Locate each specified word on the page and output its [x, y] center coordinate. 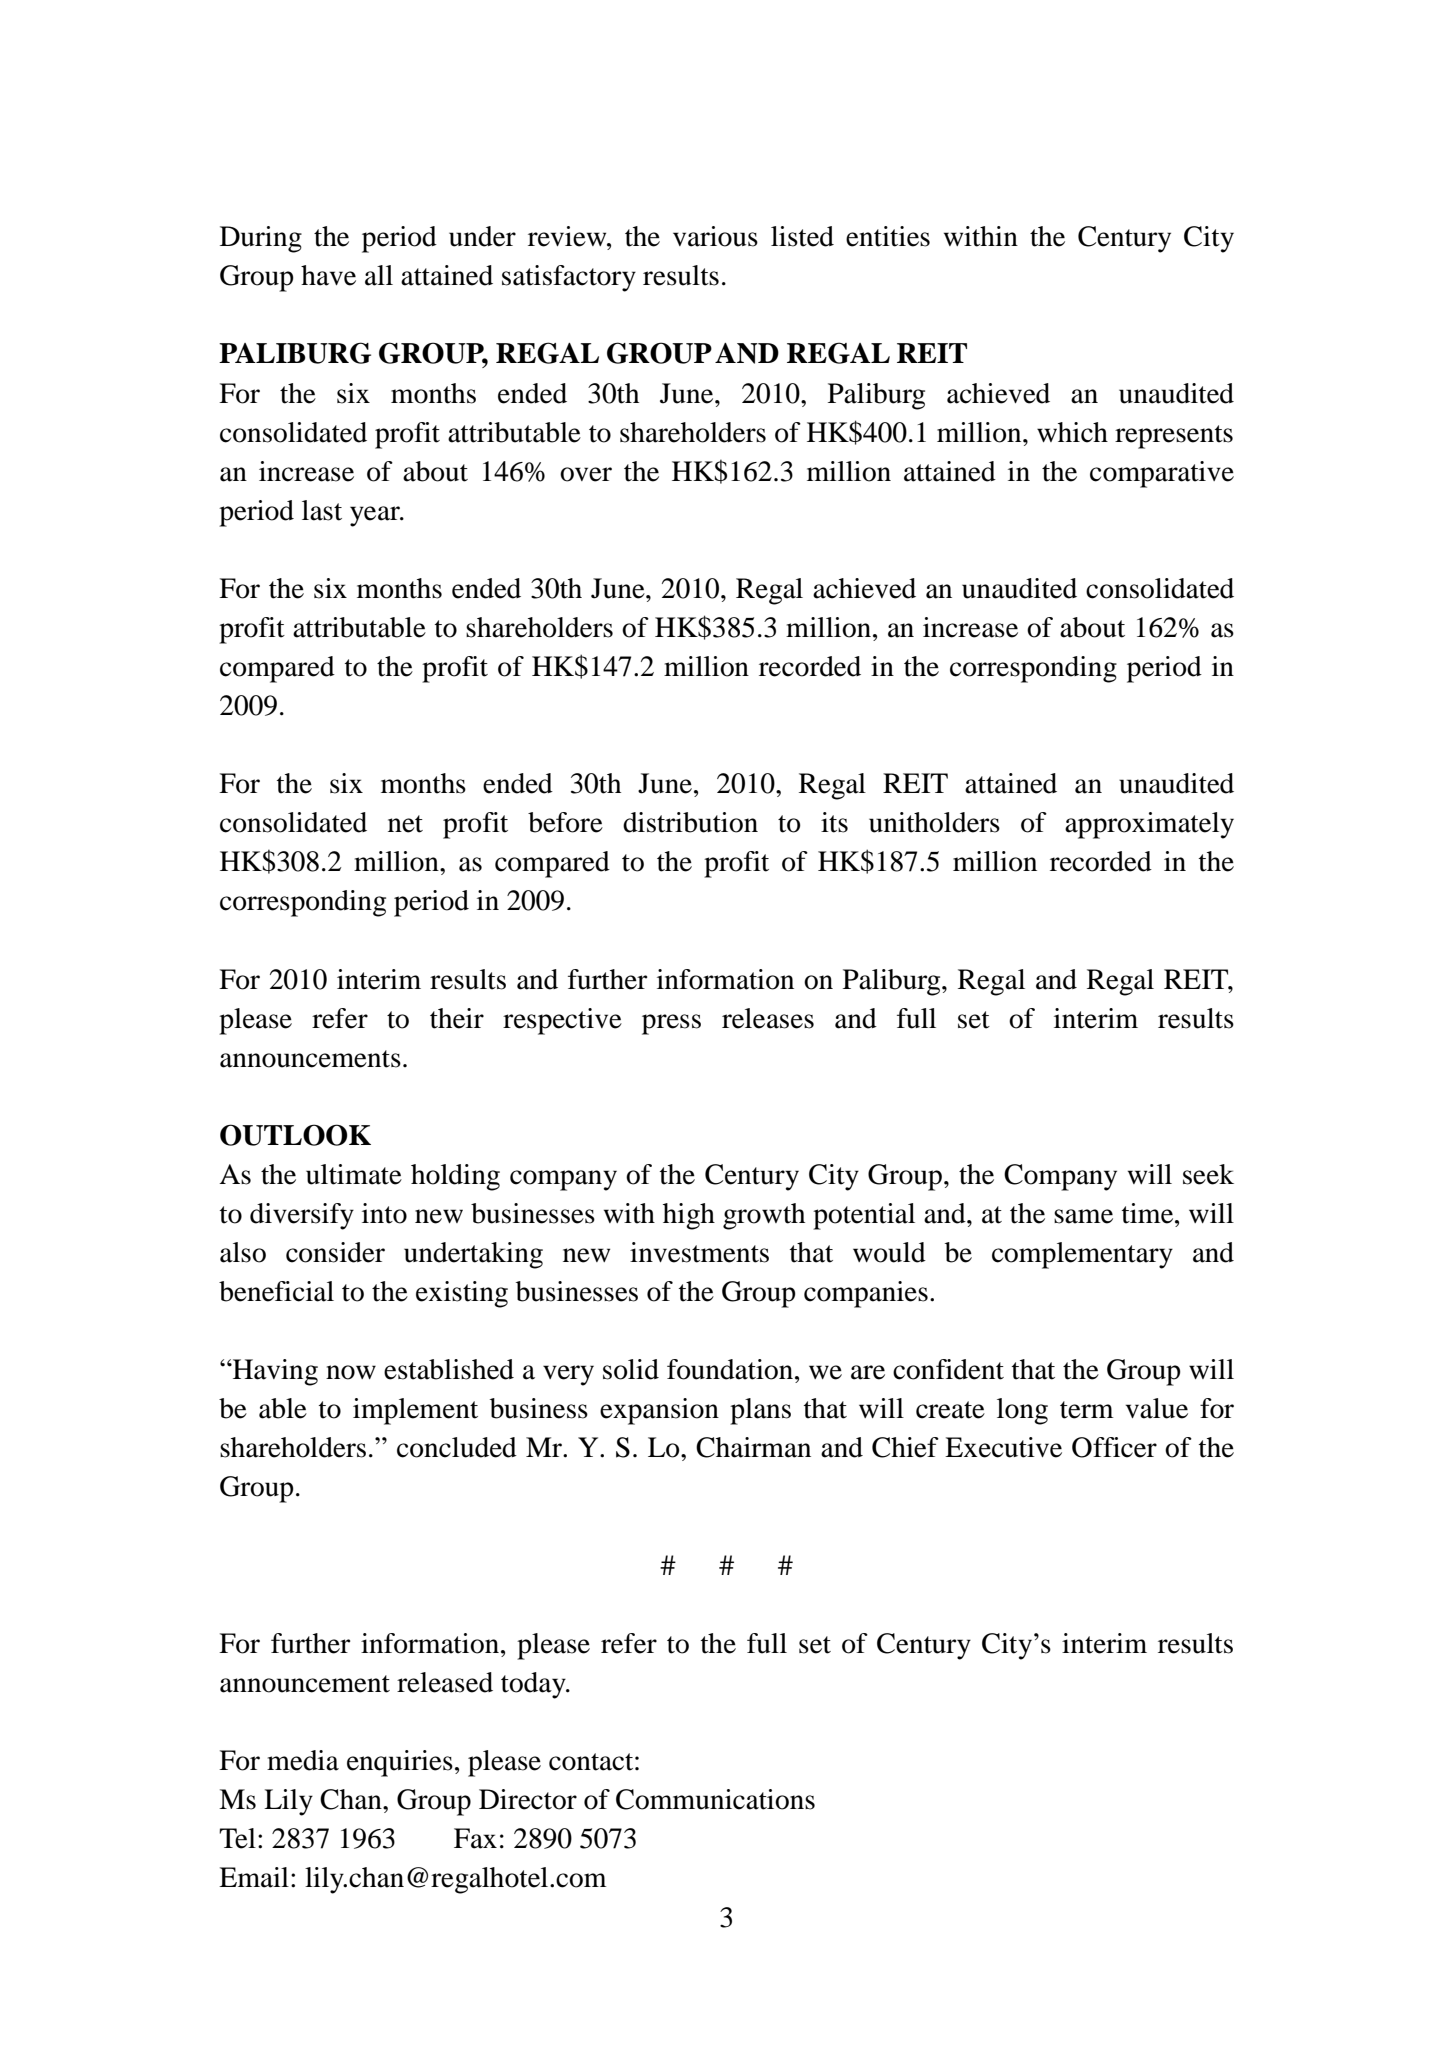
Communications [715, 1799]
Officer [1114, 1447]
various [715, 236]
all [379, 275]
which [1072, 432]
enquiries [400, 1763]
